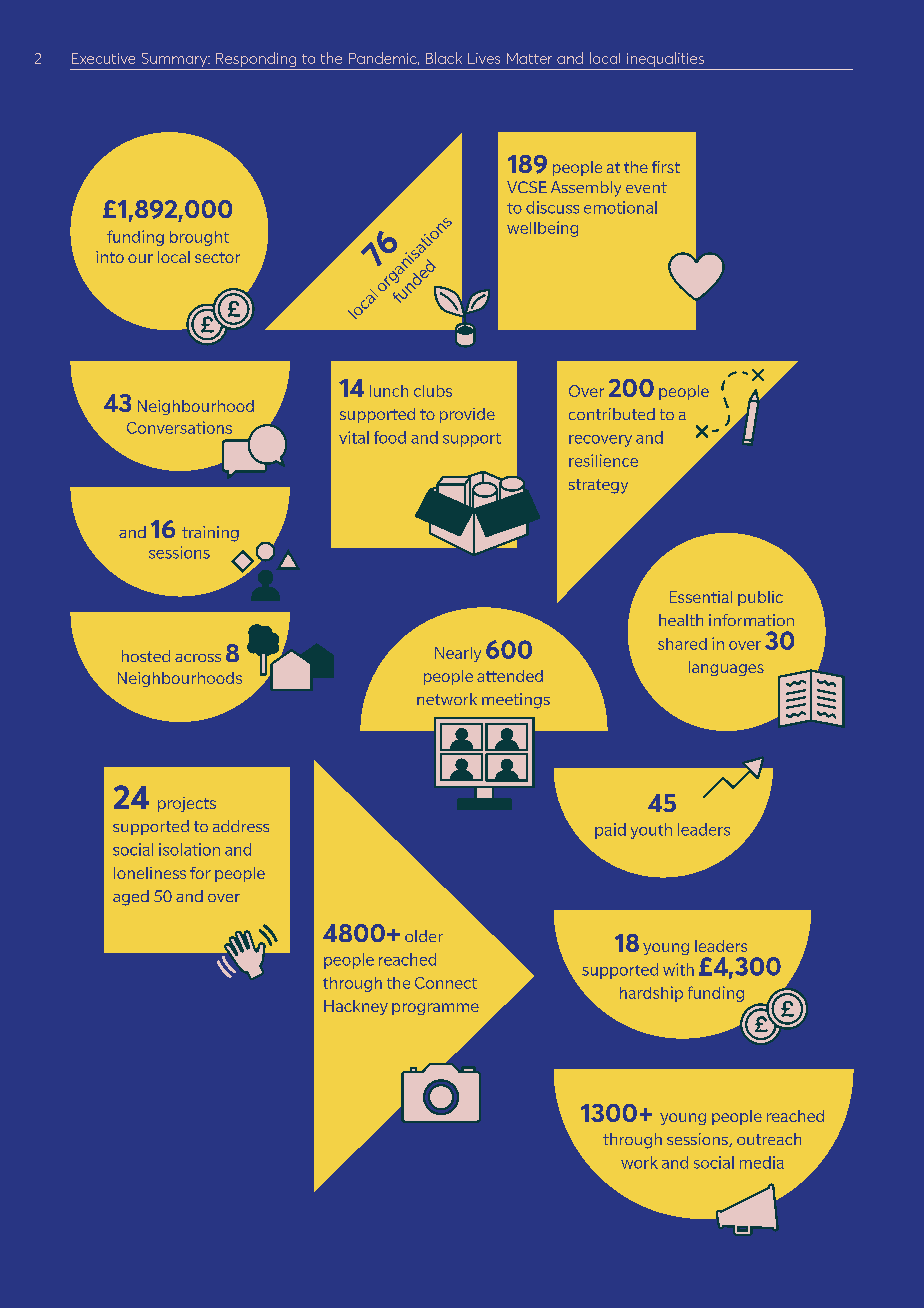 The width and height of the document is (924, 1308). I want to click on wellbeing, so click(542, 229).
